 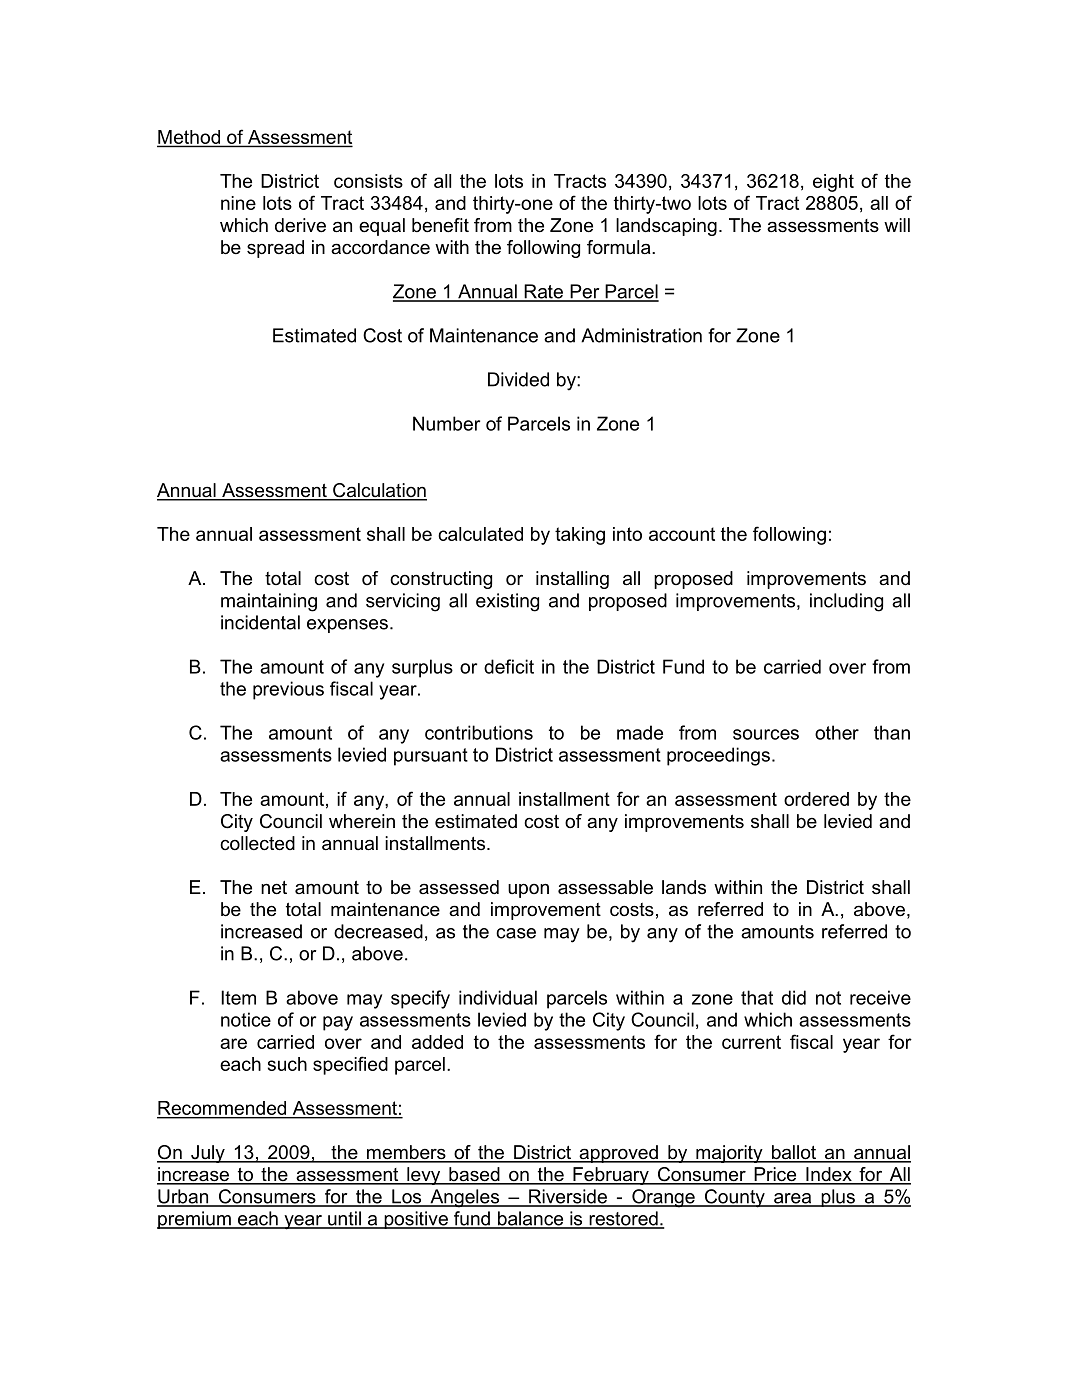 I want to click on account, so click(x=682, y=534).
